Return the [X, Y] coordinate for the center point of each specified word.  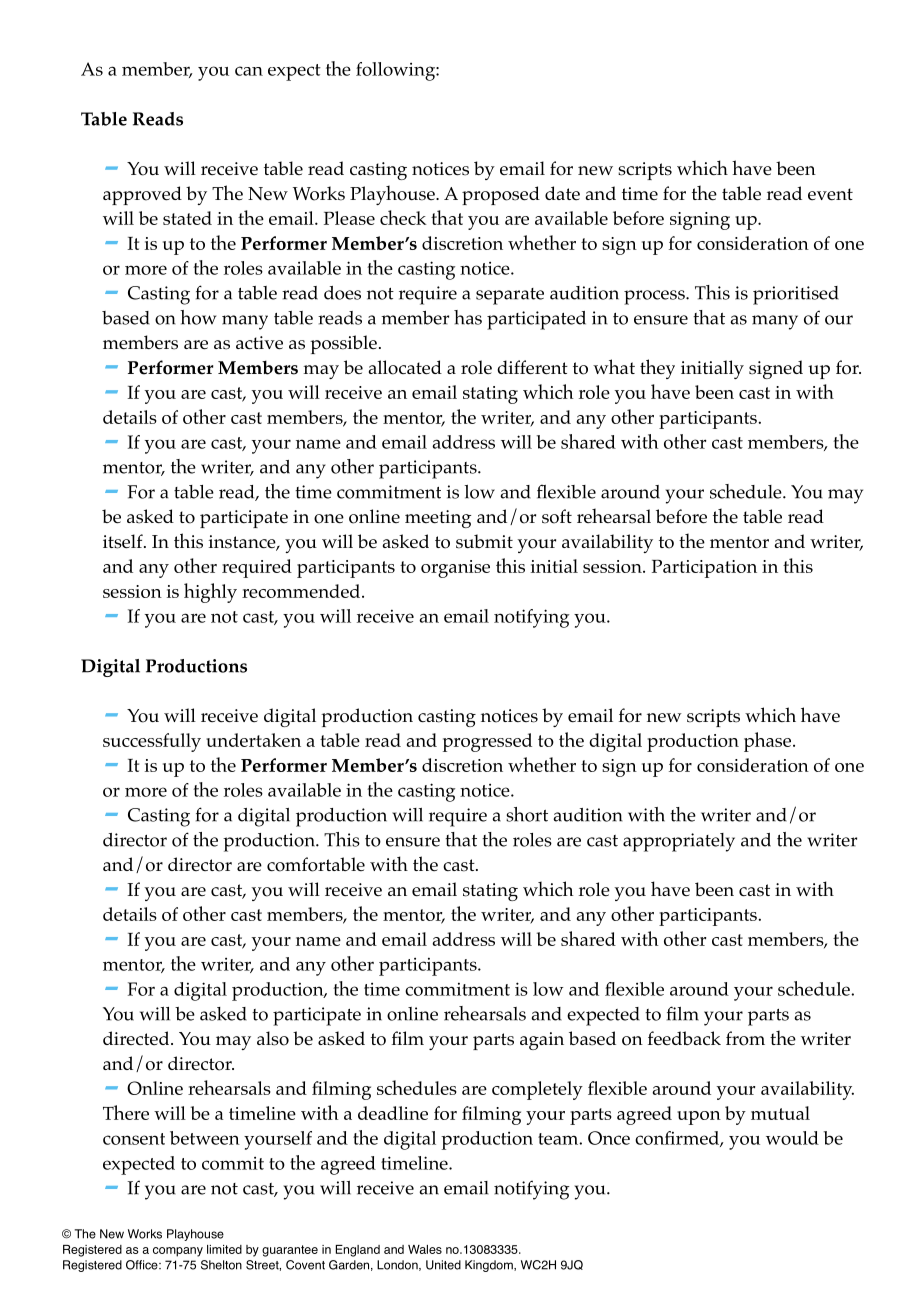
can [249, 71]
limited [224, 1249]
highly [210, 593]
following [396, 71]
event [830, 194]
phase [769, 742]
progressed [487, 742]
